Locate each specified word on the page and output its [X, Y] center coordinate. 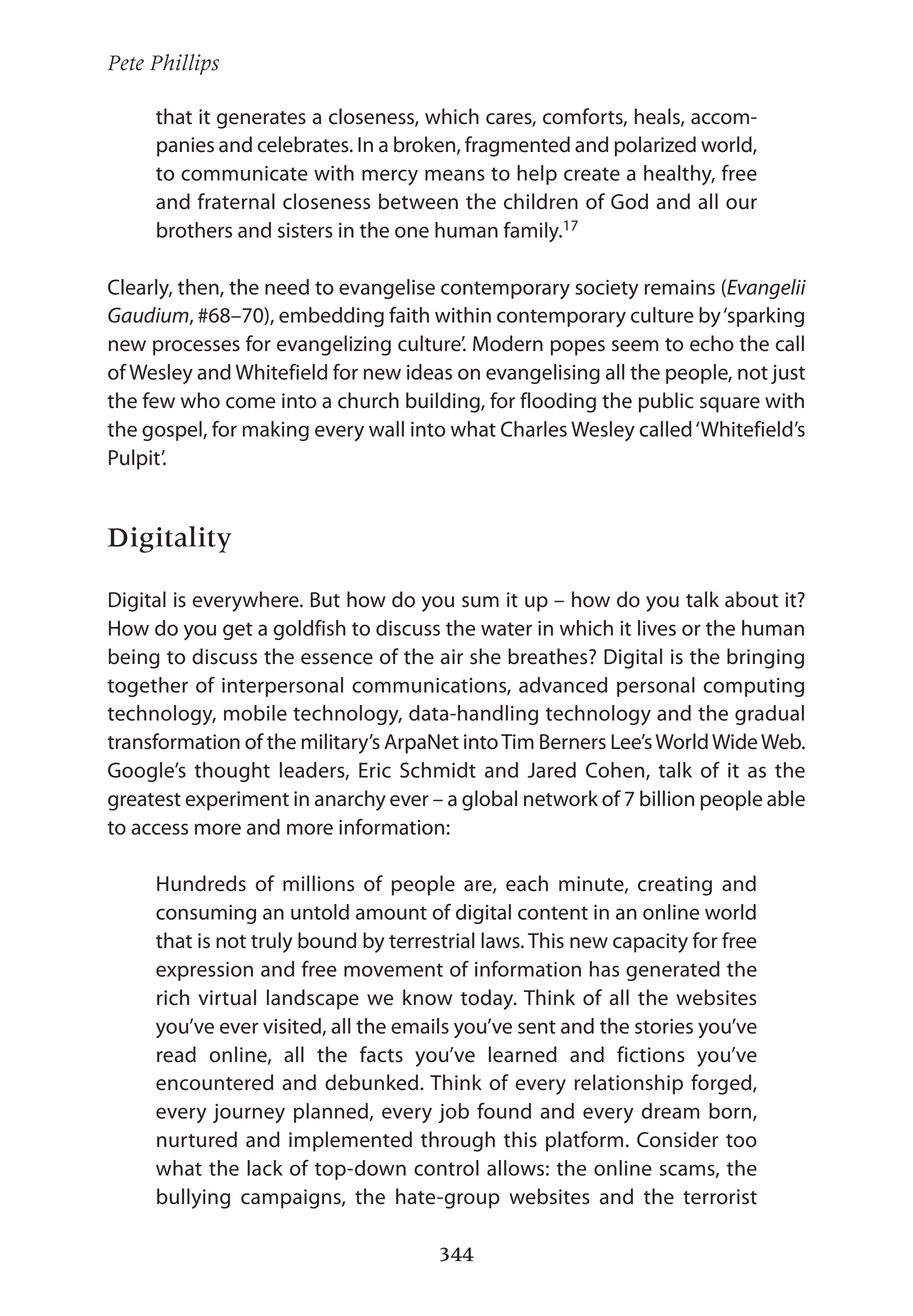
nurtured [197, 1139]
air [452, 657]
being [134, 658]
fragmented [517, 146]
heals [658, 117]
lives [657, 628]
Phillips [184, 64]
